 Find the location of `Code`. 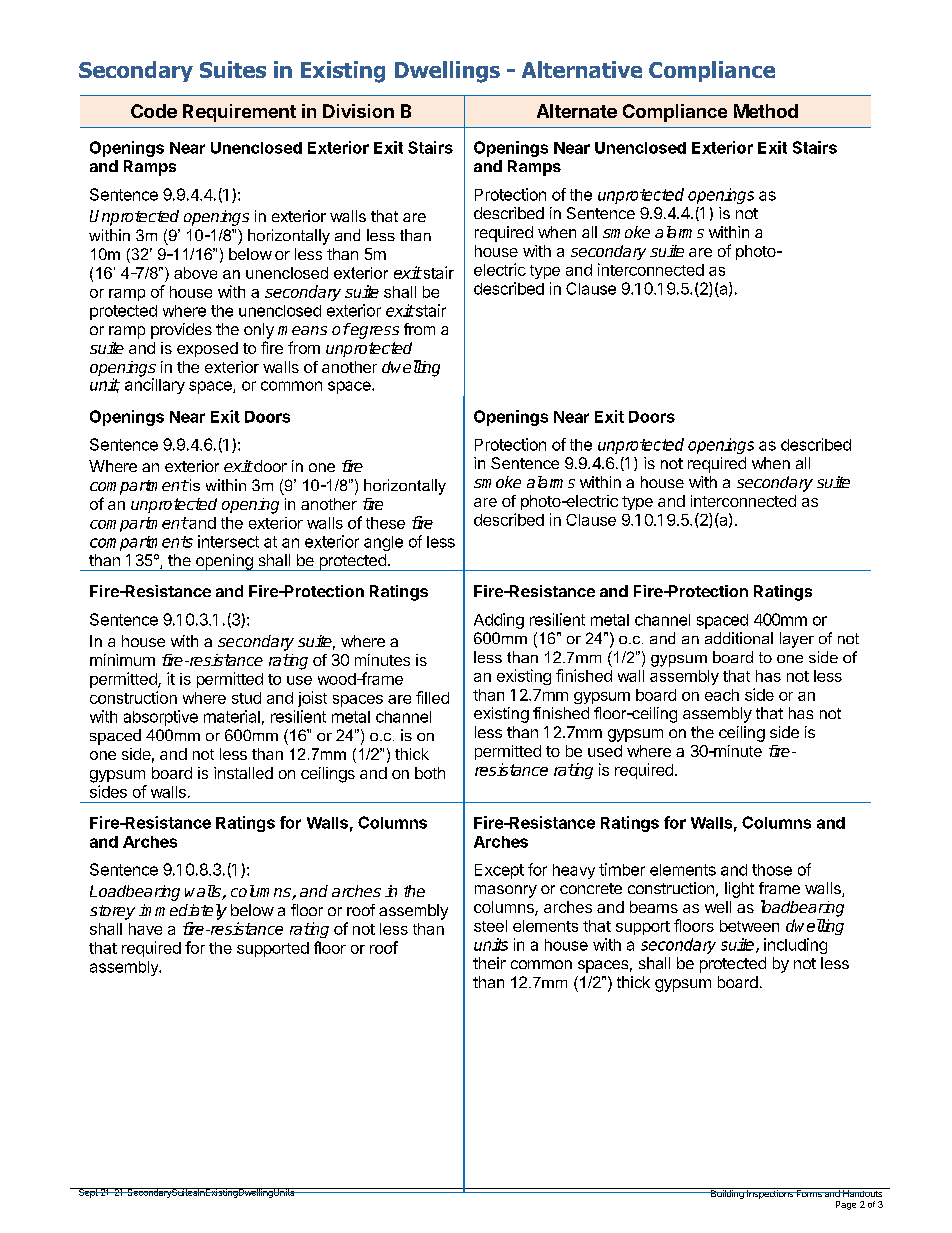

Code is located at coordinates (154, 111).
